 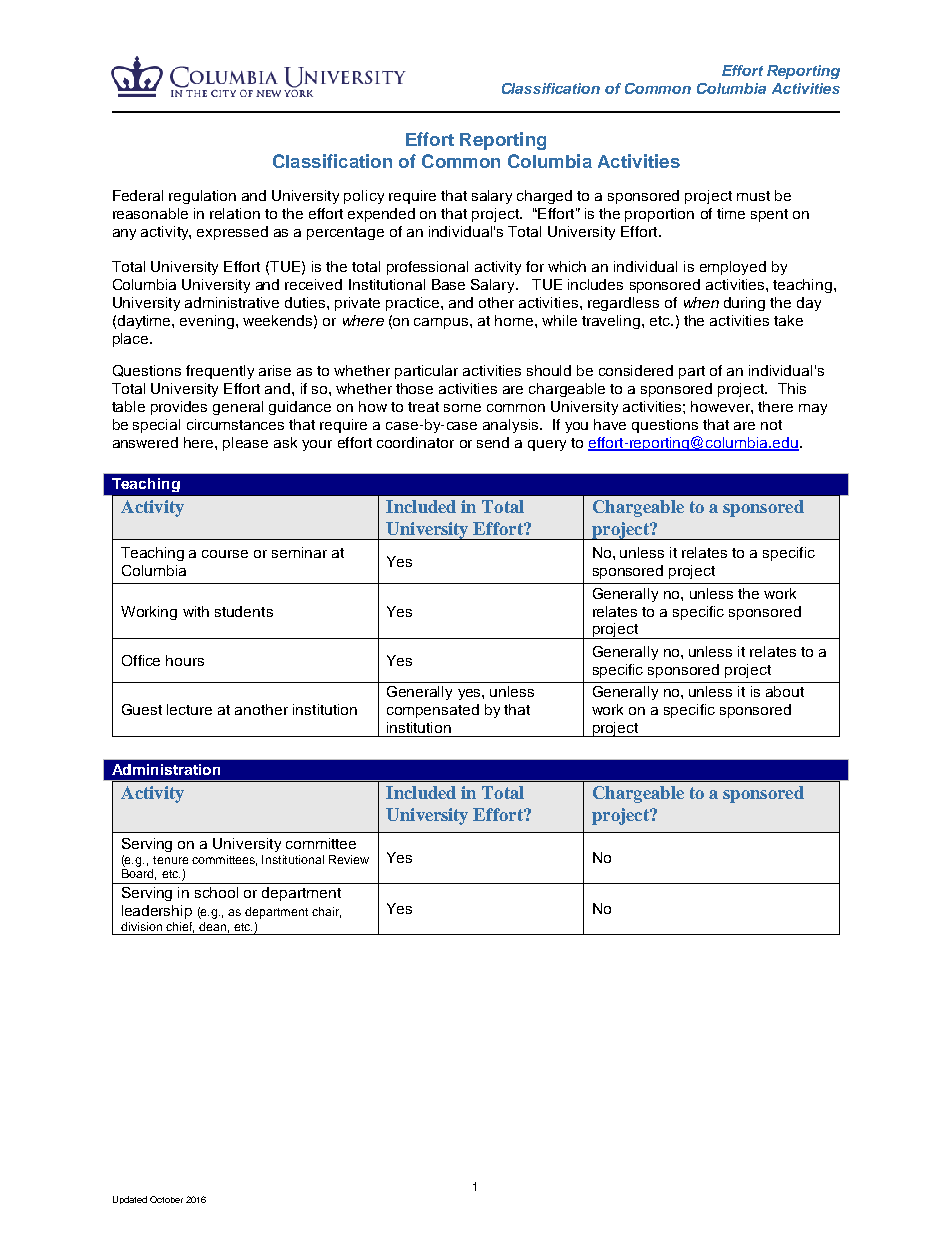 I want to click on Review, so click(x=349, y=859).
